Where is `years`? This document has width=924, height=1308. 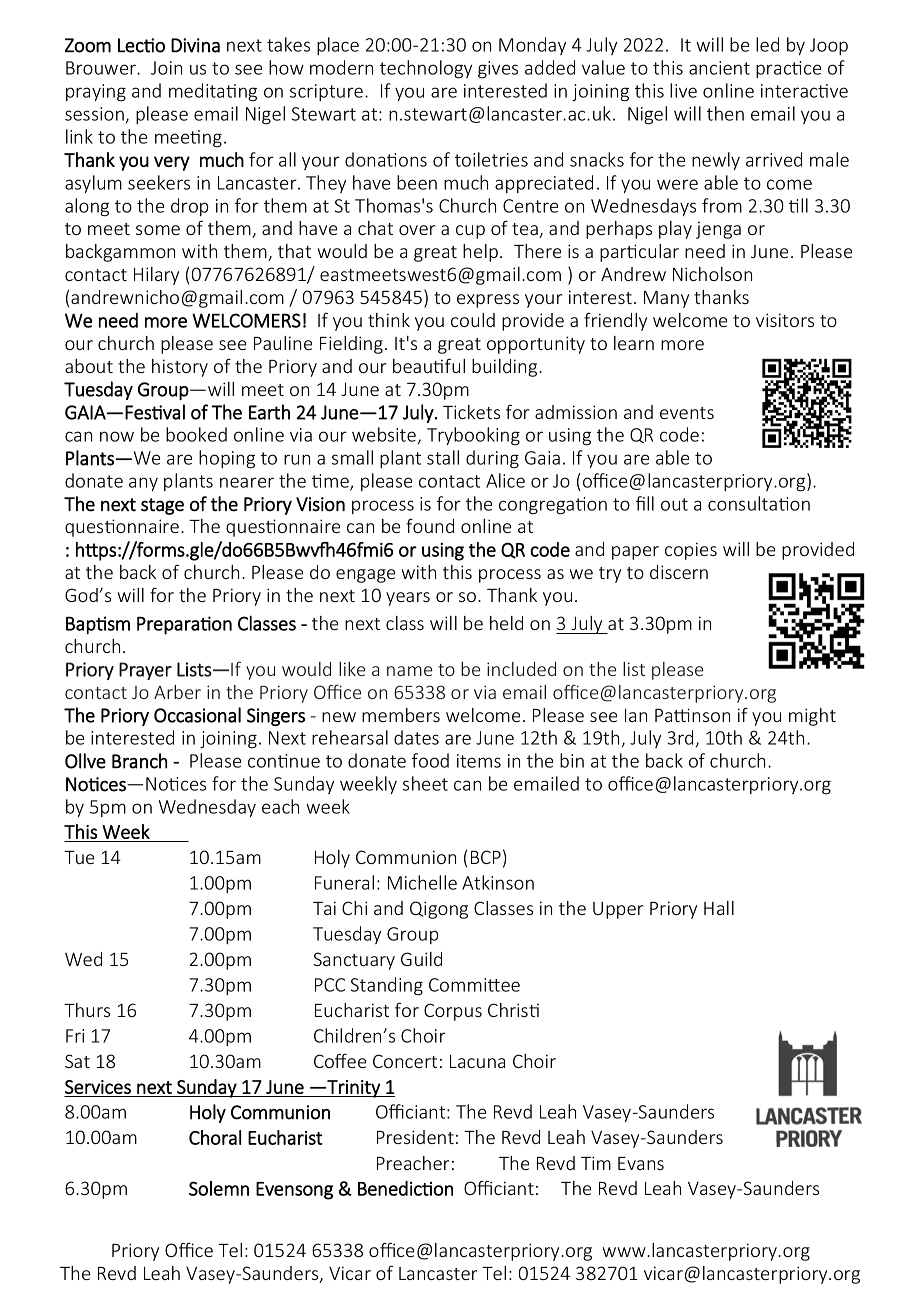
years is located at coordinates (408, 599).
